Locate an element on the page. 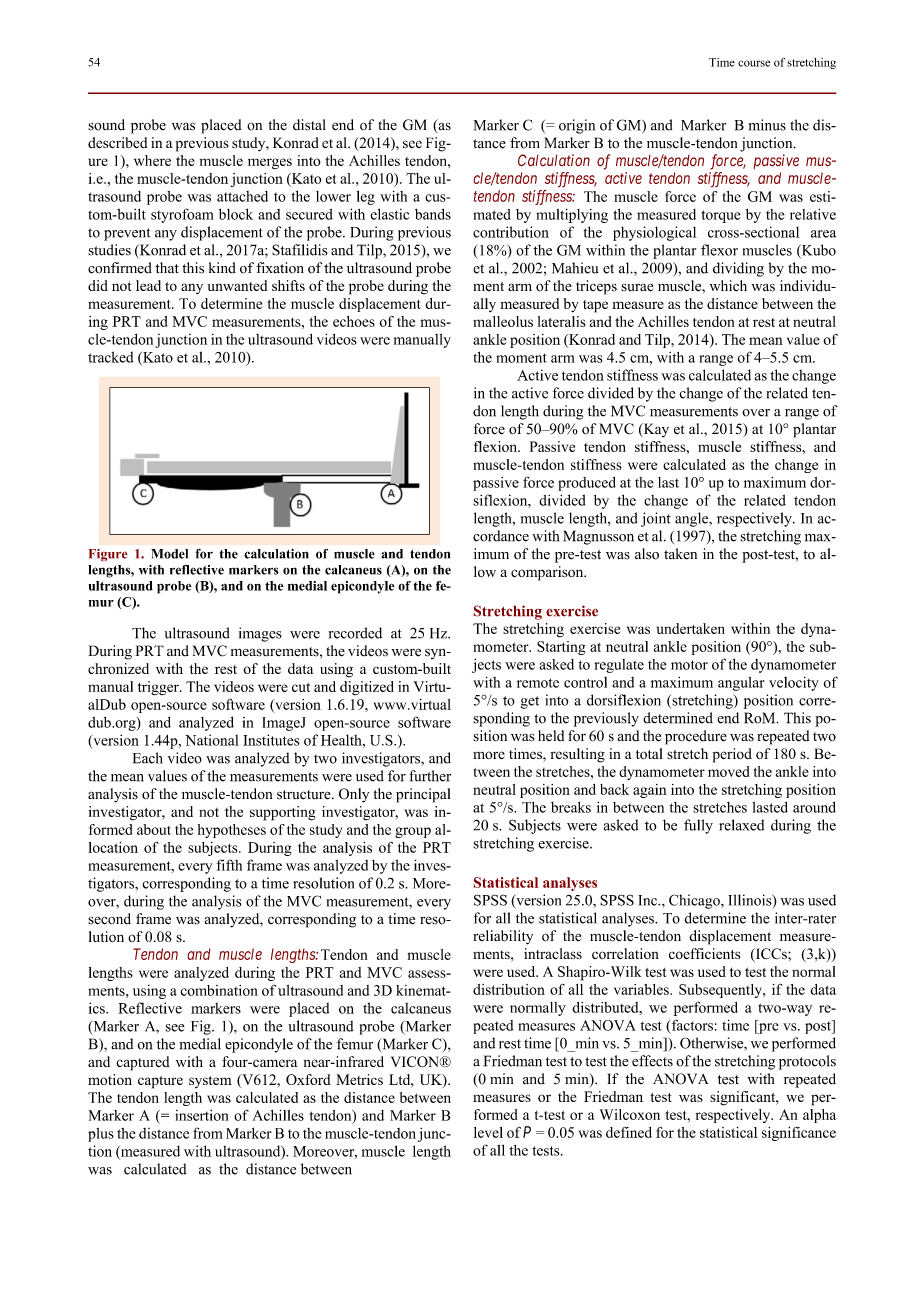 The image size is (924, 1308). malleolus is located at coordinates (503, 321).
